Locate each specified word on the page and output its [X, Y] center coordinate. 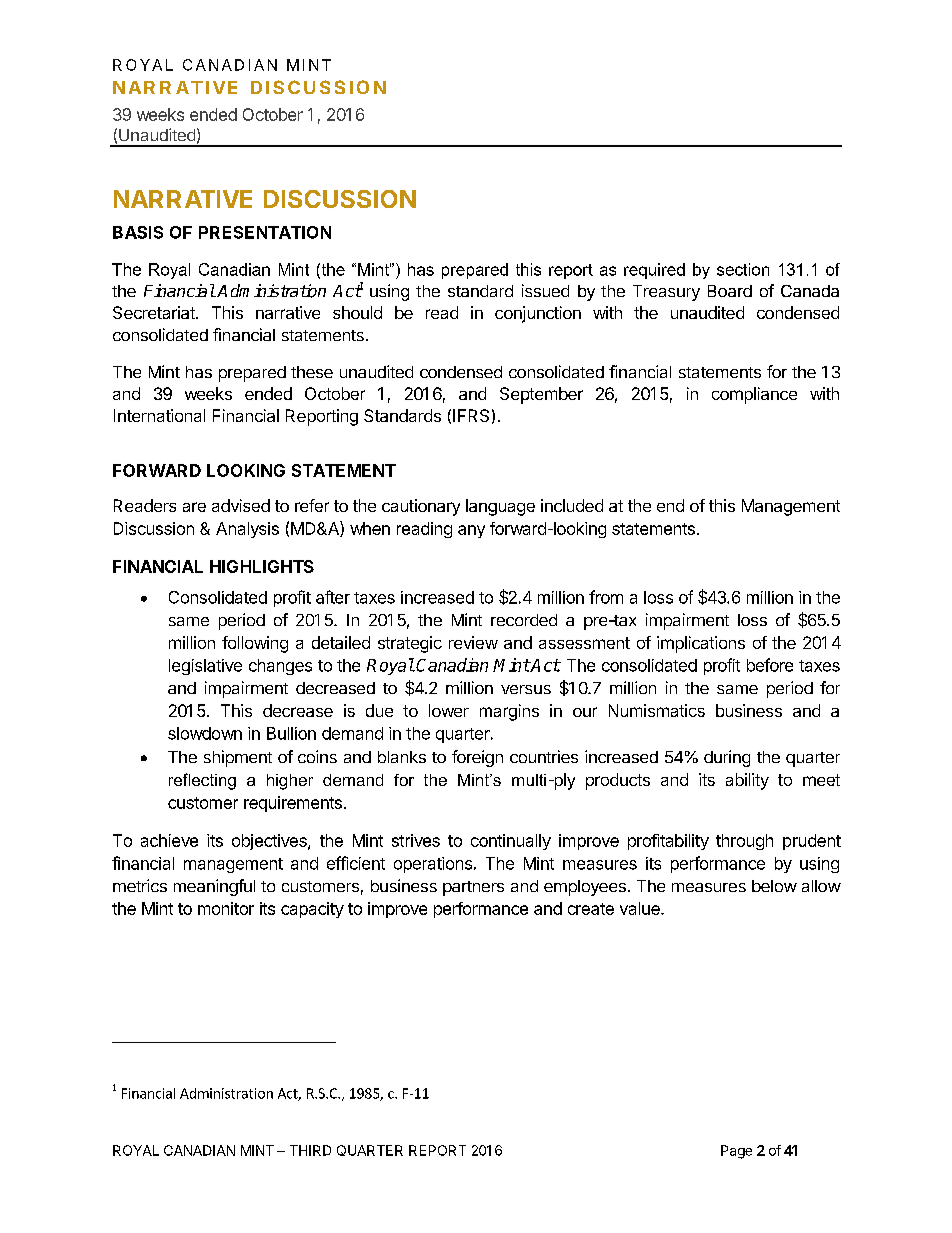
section [743, 269]
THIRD [310, 1150]
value [641, 908]
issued [545, 290]
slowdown [205, 733]
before [770, 665]
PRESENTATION [265, 232]
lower [449, 710]
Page [736, 1152]
